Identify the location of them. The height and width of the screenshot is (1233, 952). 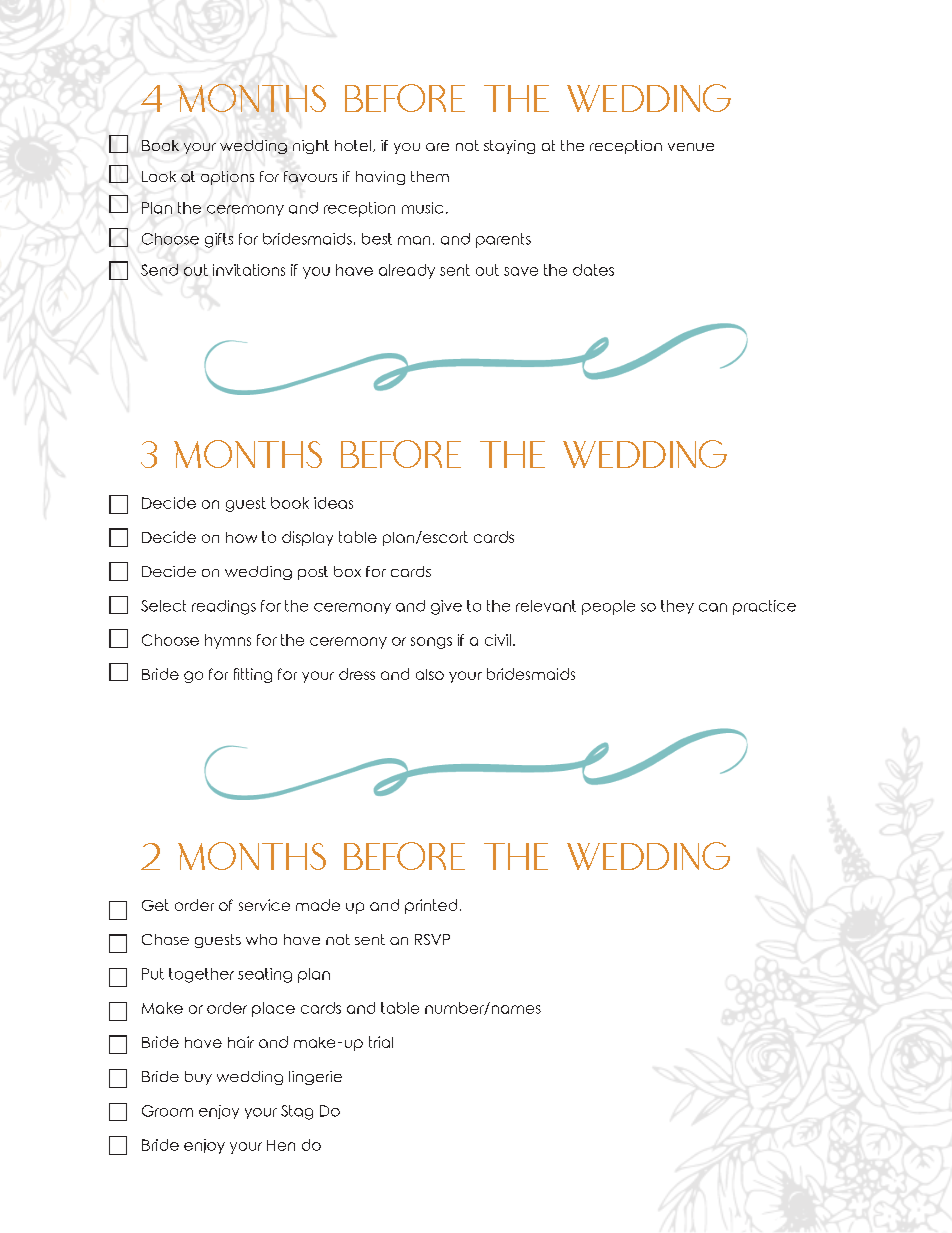
(430, 176).
